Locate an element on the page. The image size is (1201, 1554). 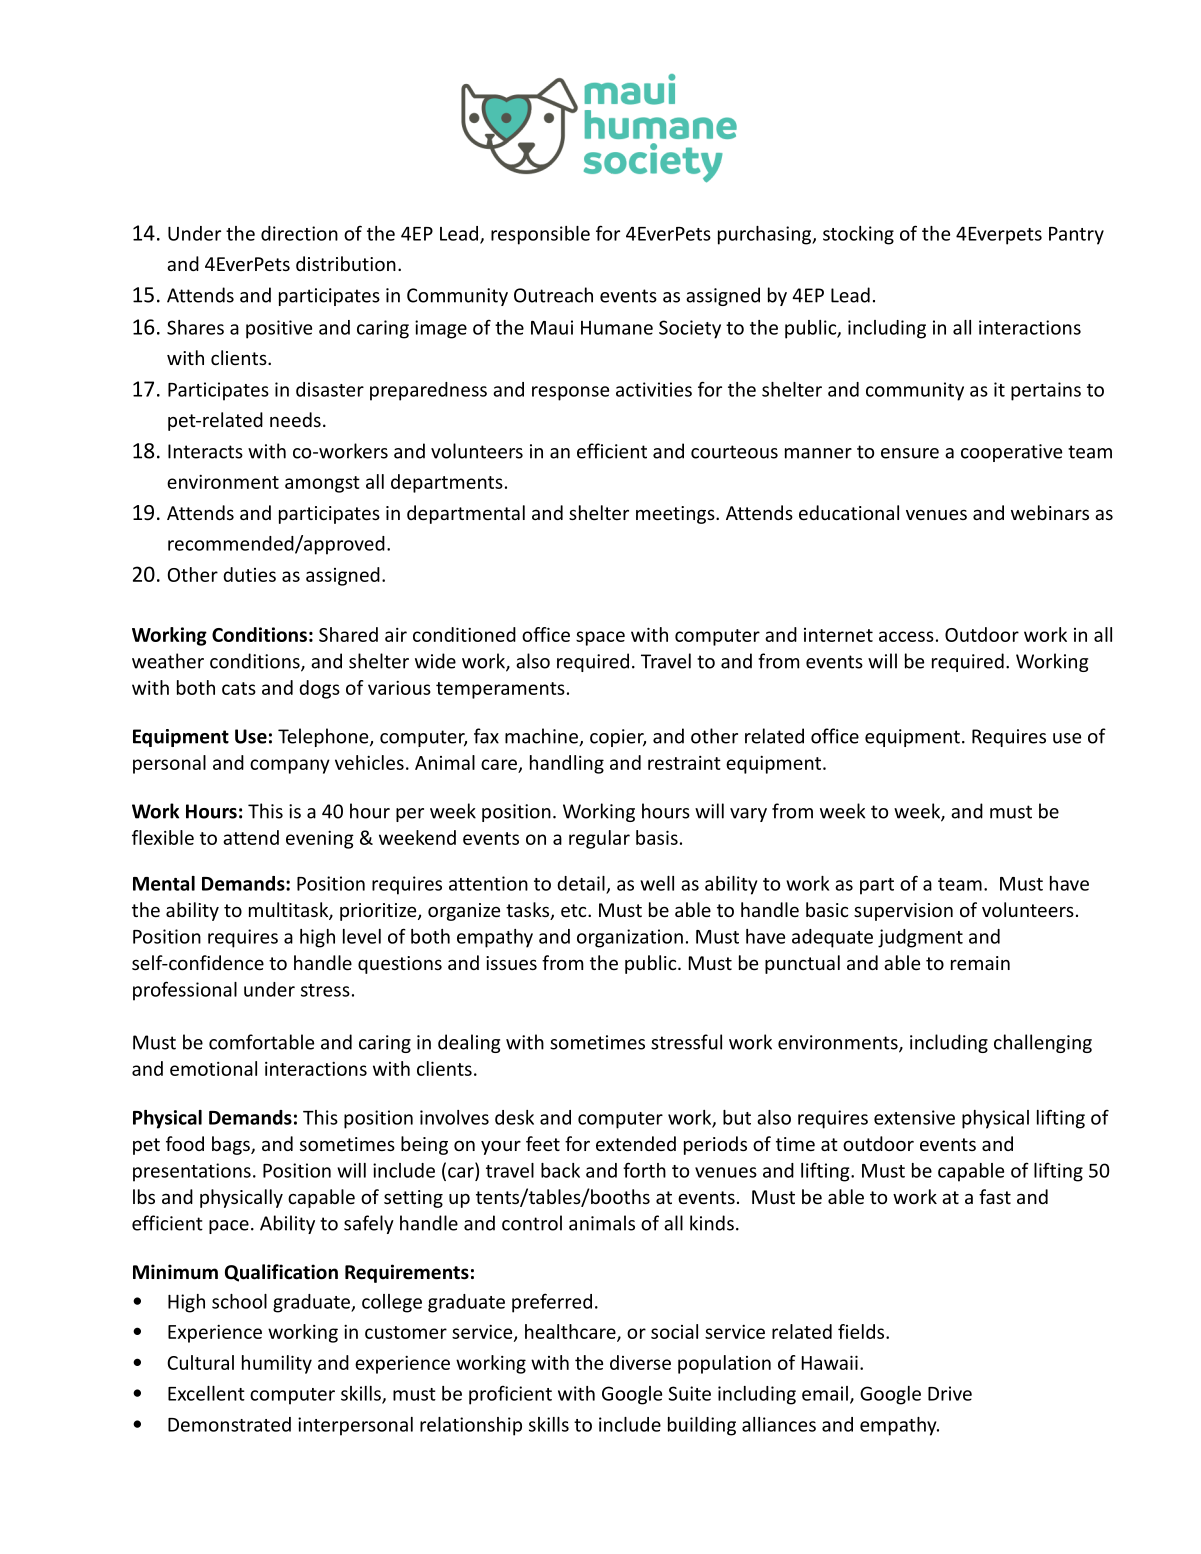
duties is located at coordinates (249, 574).
